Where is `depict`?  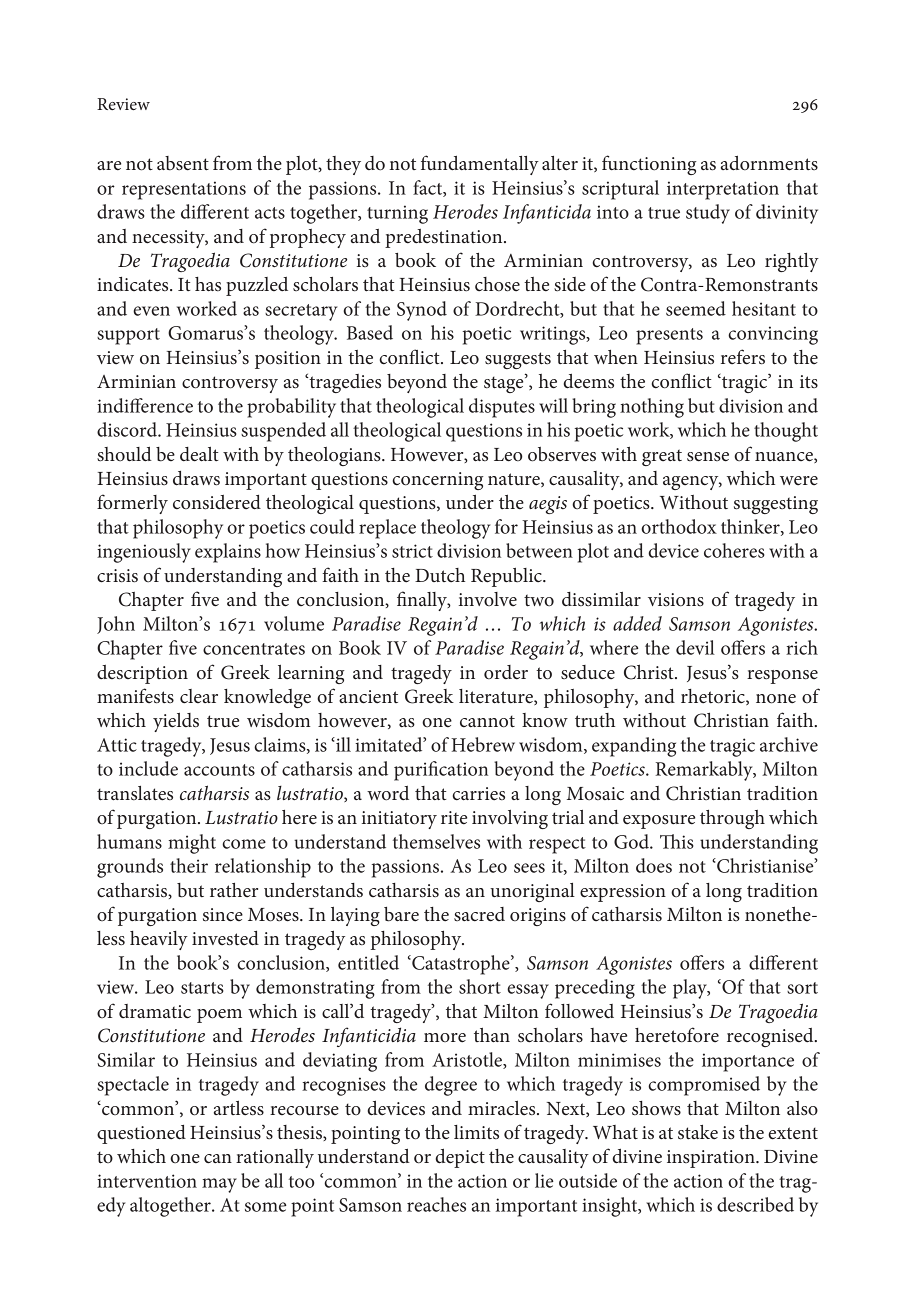 depict is located at coordinates (460, 1158).
